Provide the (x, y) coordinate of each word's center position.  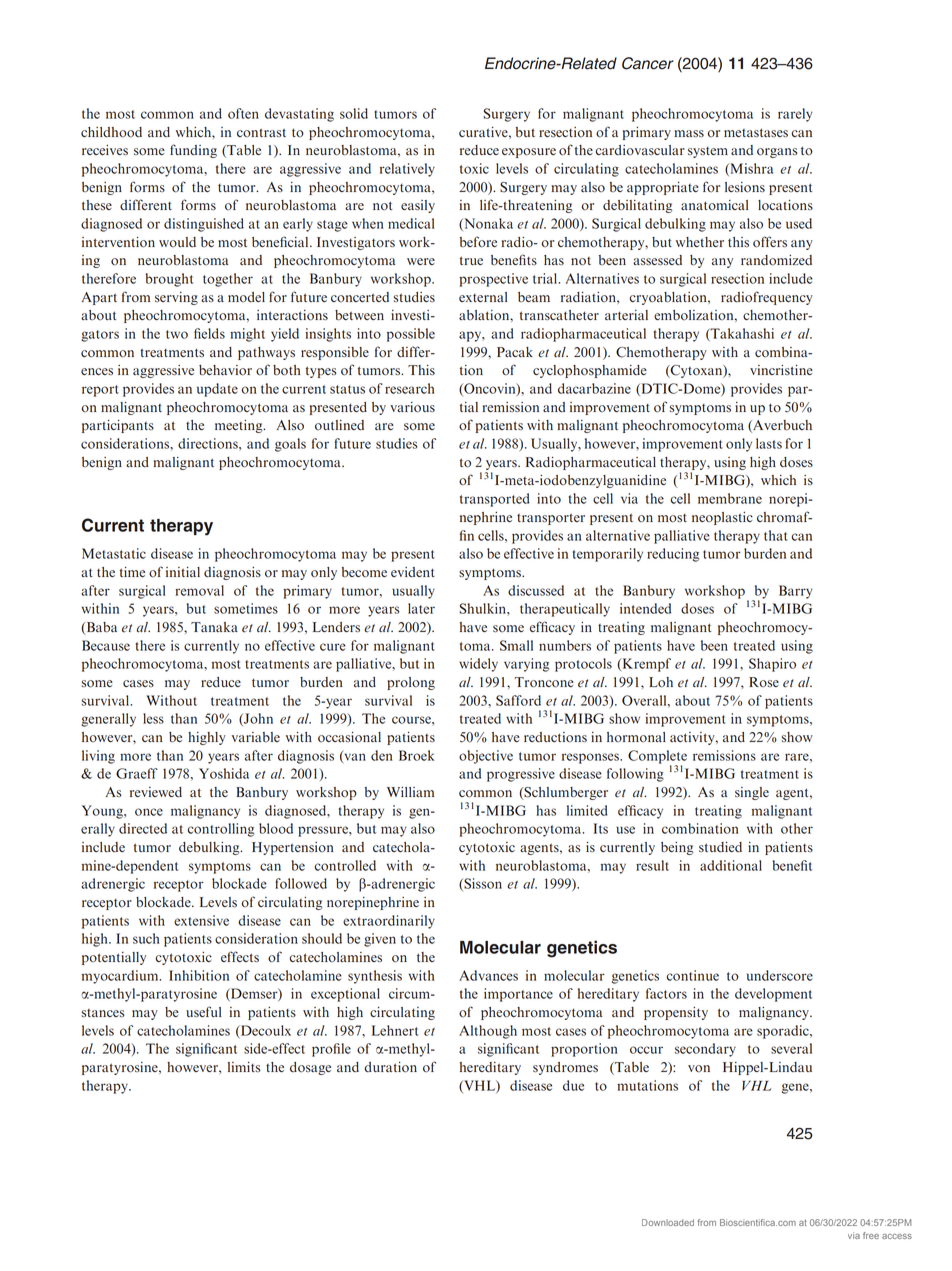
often (243, 113)
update (217, 390)
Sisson (482, 884)
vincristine (781, 370)
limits (244, 1067)
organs (777, 153)
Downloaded (668, 1222)
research (410, 388)
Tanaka (214, 627)
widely (478, 665)
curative (484, 132)
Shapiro (772, 665)
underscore (780, 975)
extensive (201, 920)
